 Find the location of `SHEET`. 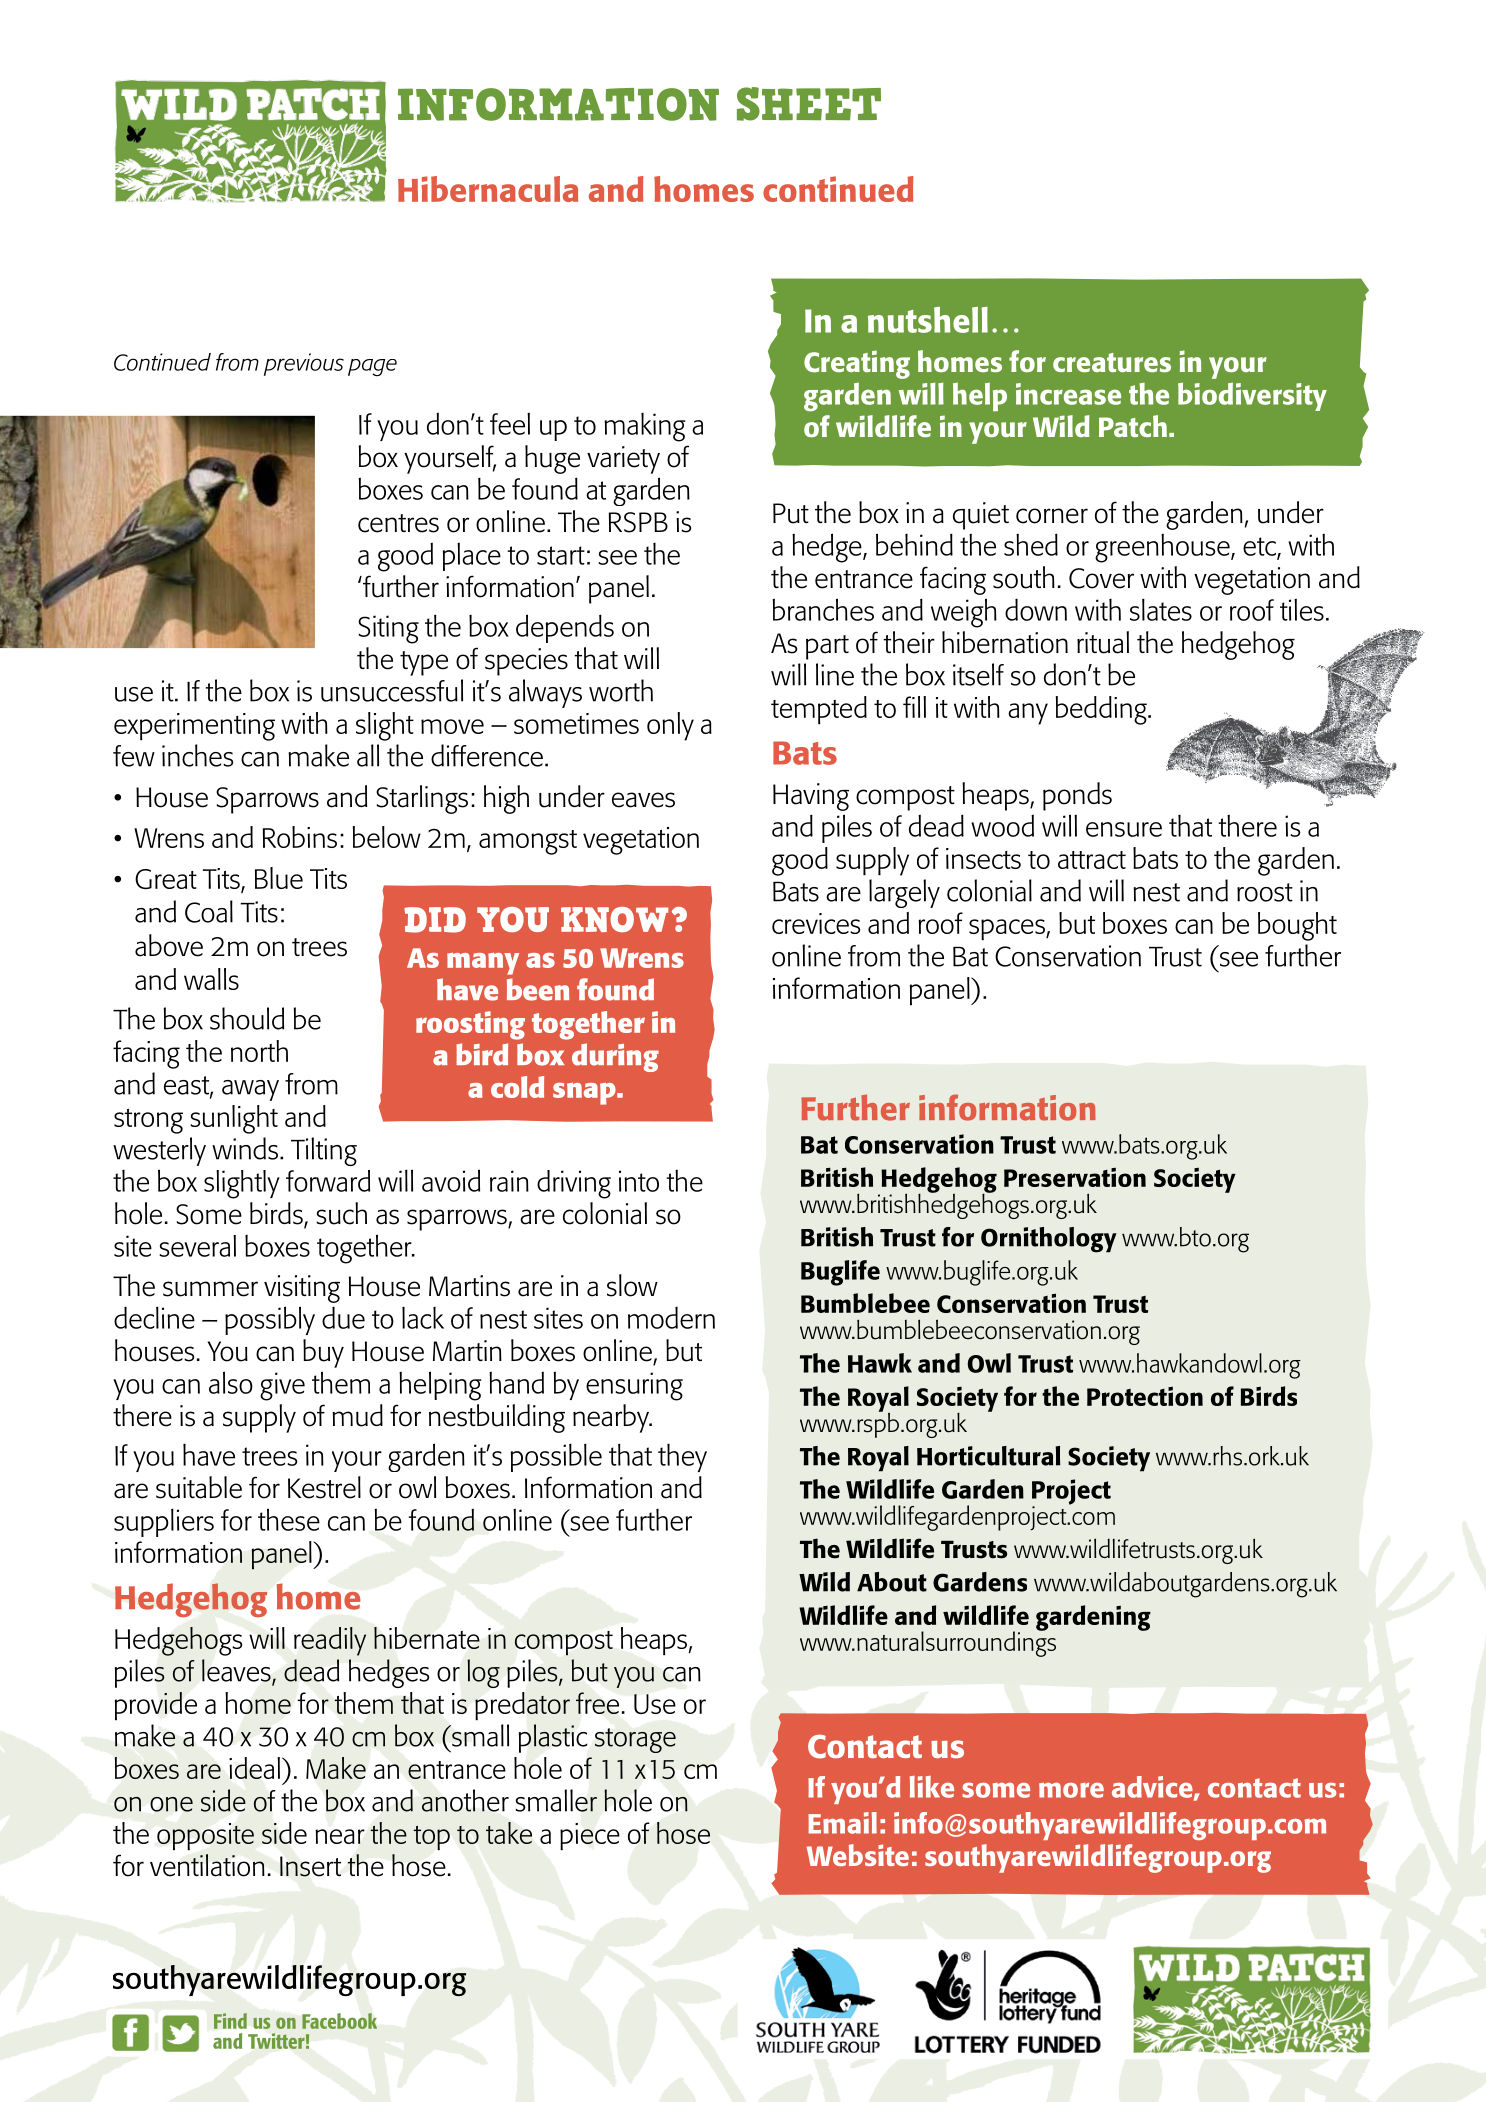

SHEET is located at coordinates (809, 104).
